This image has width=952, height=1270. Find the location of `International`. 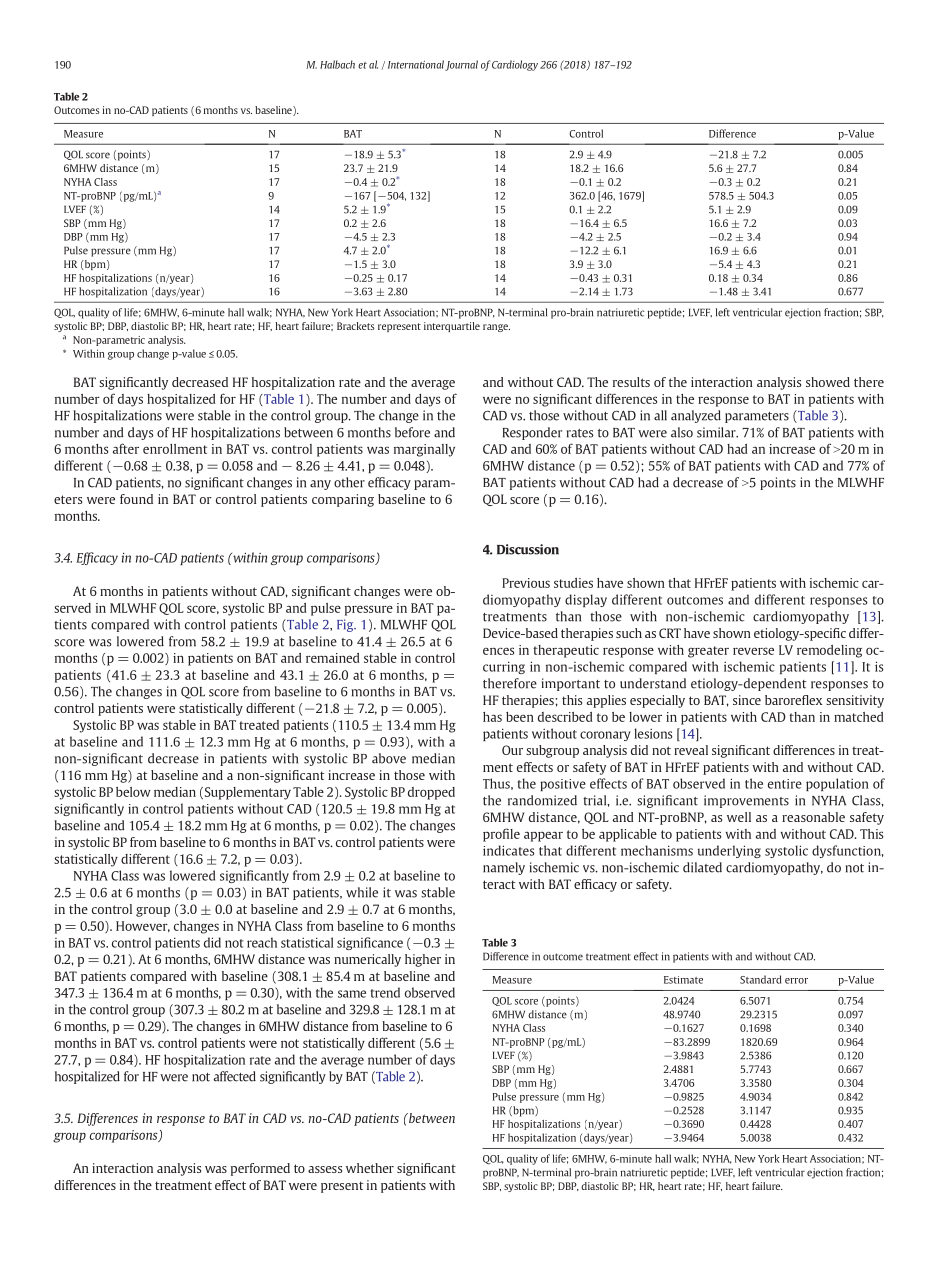

International is located at coordinates (416, 64).
